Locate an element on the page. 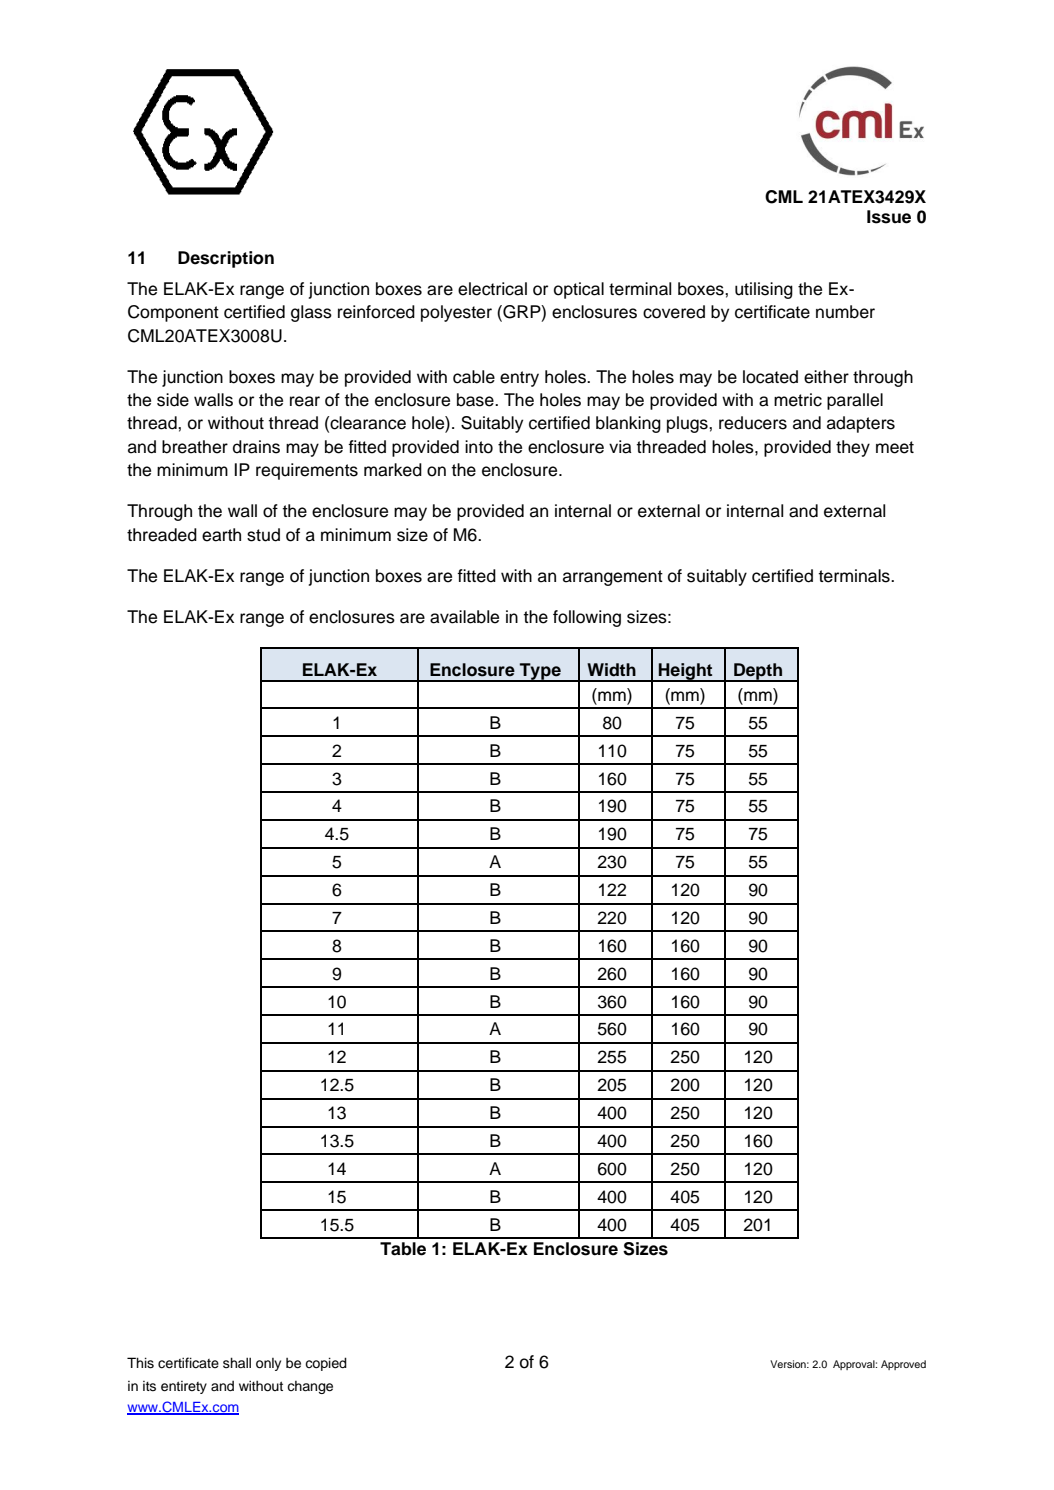 This page has height=1490, width=1054. Approved is located at coordinates (903, 1365).
